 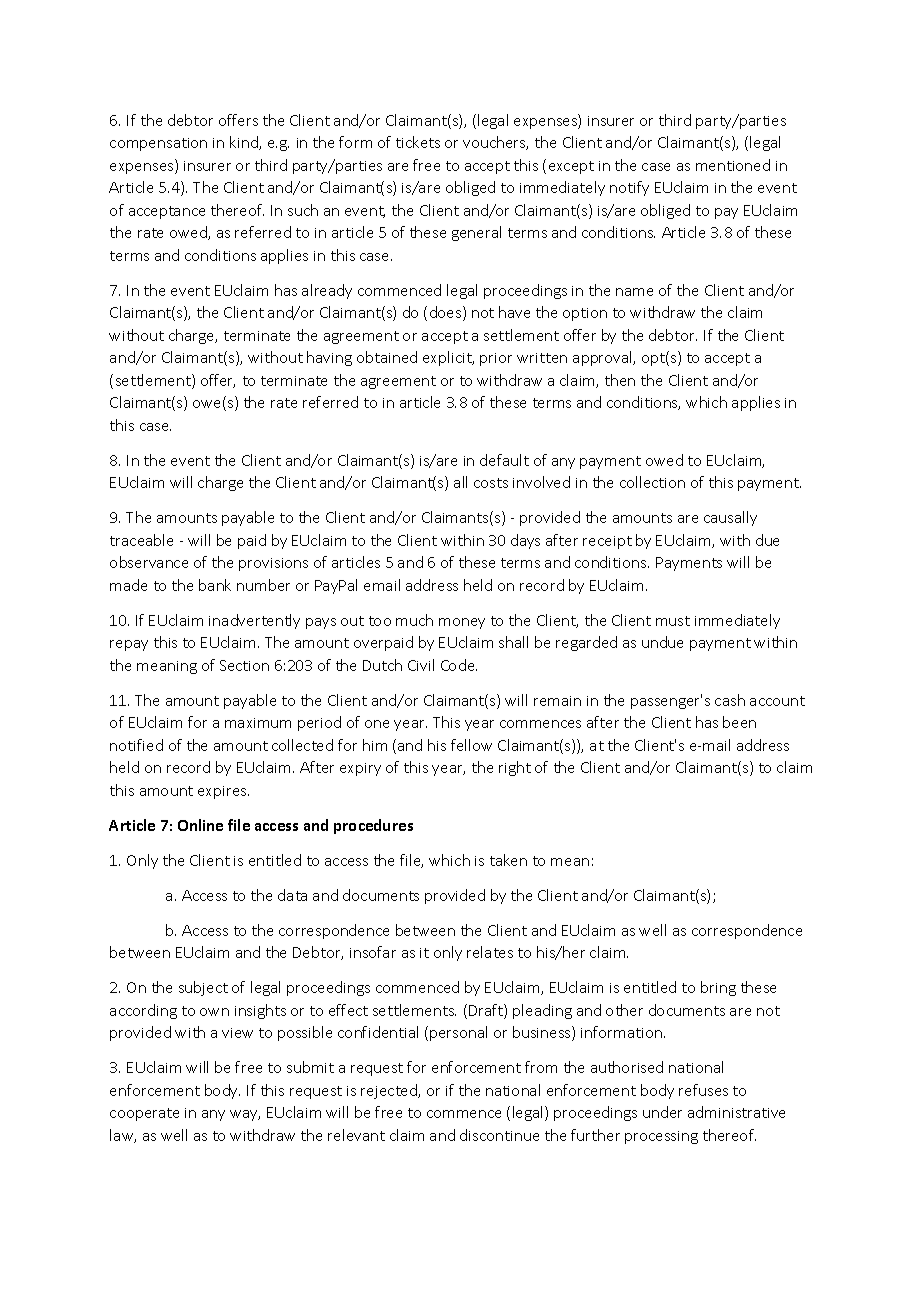 I want to click on taken, so click(x=508, y=860).
